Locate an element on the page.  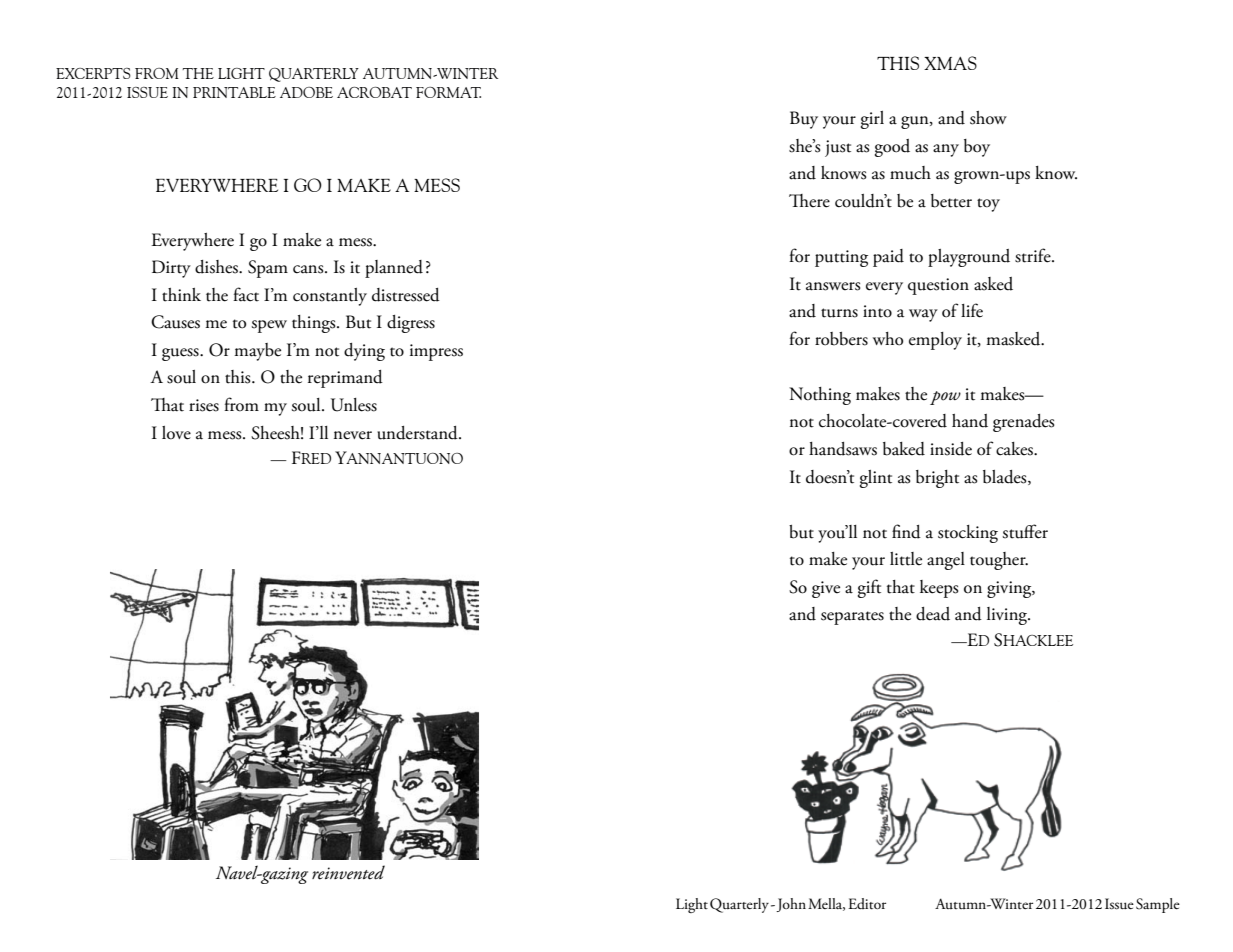
separates is located at coordinates (852, 618).
